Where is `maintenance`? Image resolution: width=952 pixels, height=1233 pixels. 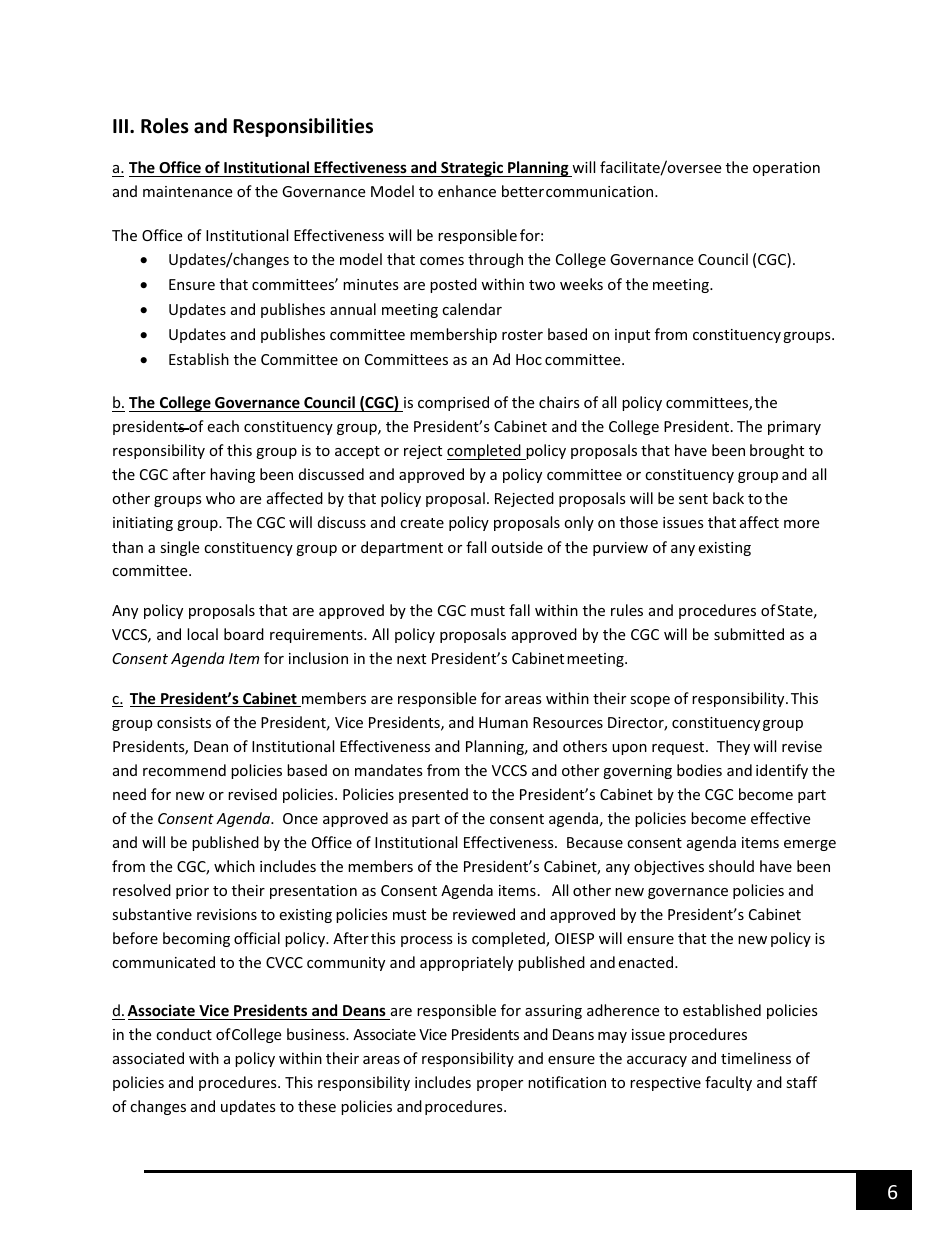
maintenance is located at coordinates (187, 191).
